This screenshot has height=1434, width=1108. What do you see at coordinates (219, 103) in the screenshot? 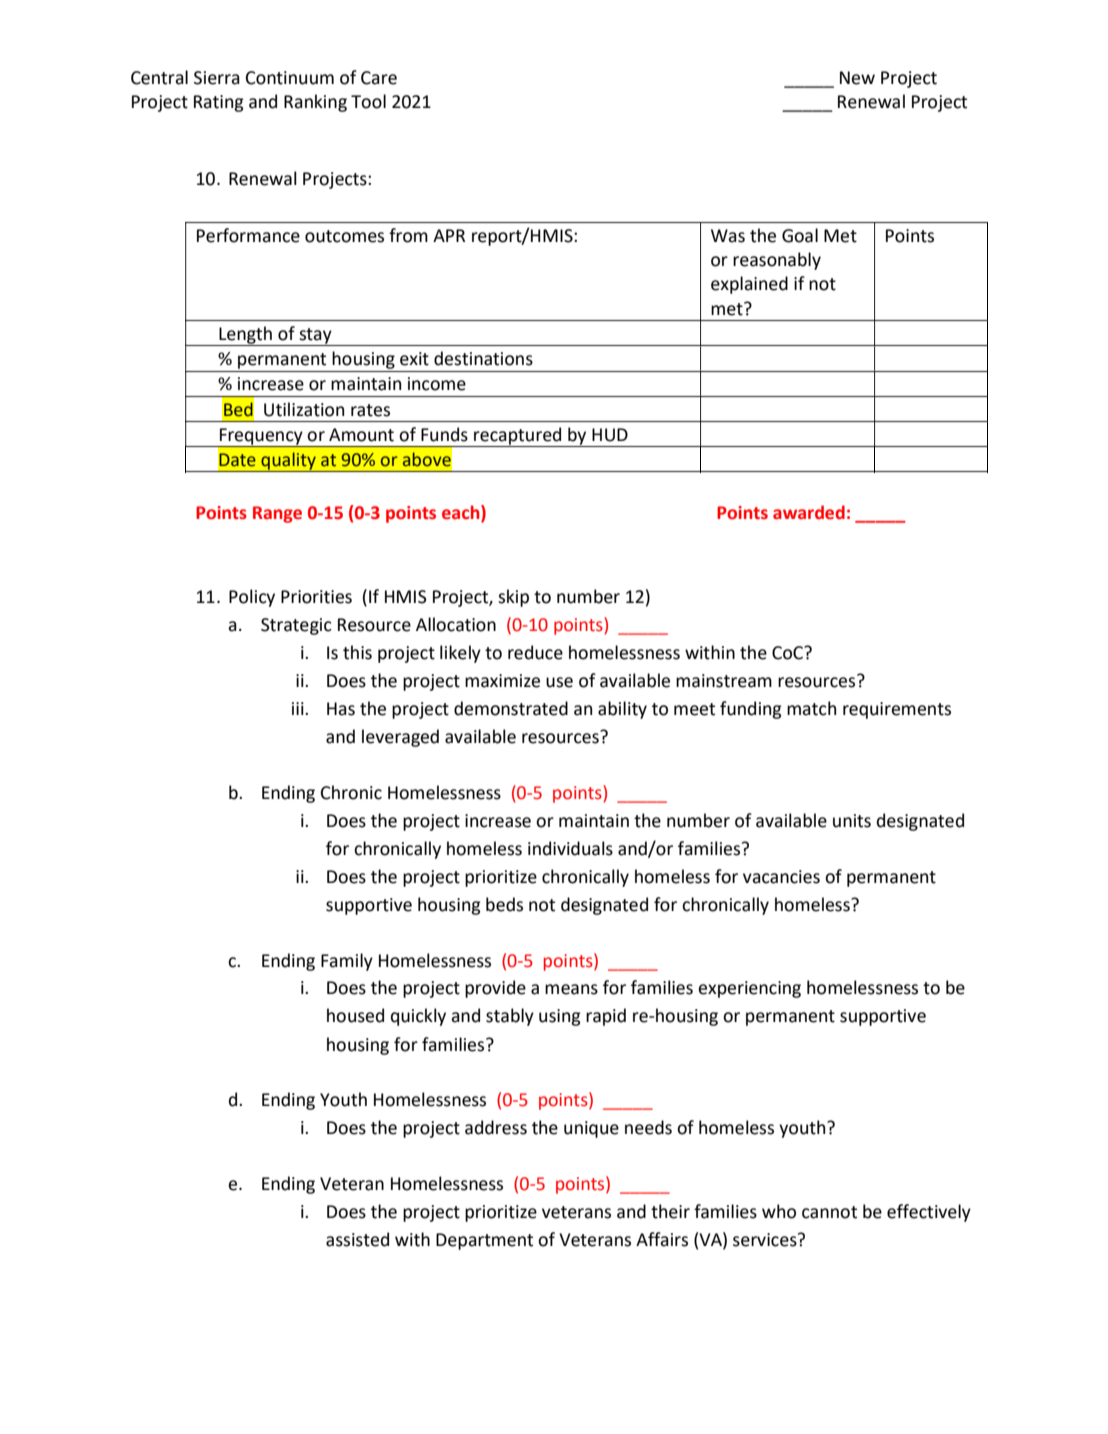
I see `Rating` at bounding box center [219, 103].
